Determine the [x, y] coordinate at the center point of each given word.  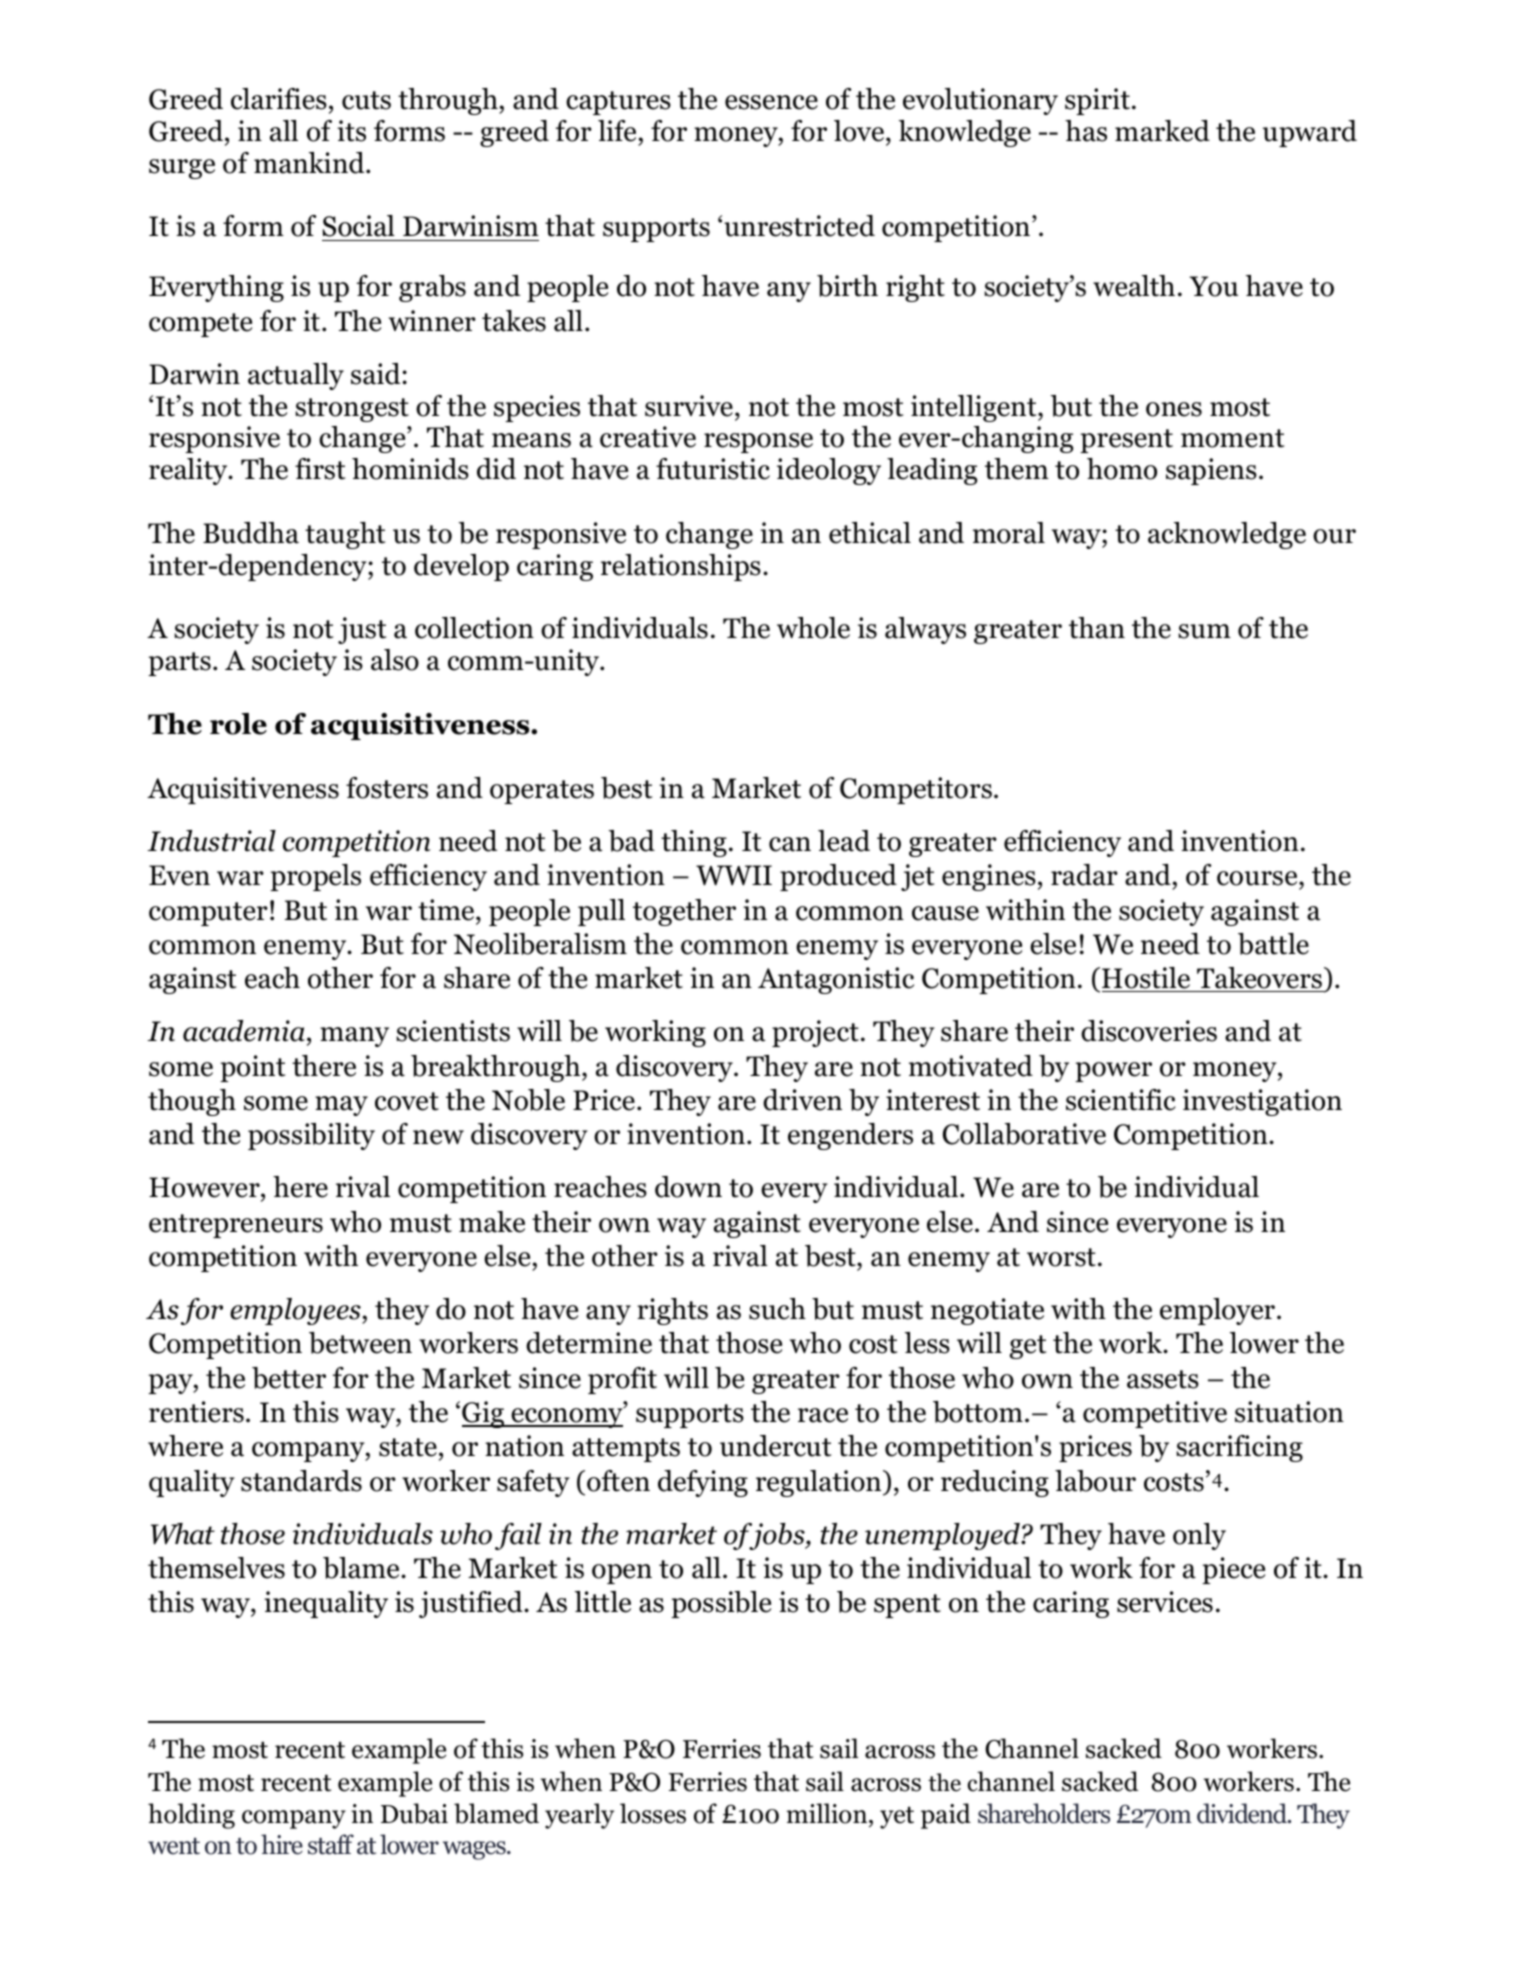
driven [802, 1100]
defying [703, 1483]
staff [331, 1844]
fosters [387, 788]
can [790, 844]
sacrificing [1239, 1448]
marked [1162, 131]
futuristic [713, 469]
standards [301, 1481]
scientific [1121, 1100]
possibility [311, 1136]
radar [1084, 875]
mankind [310, 163]
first [320, 469]
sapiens [1211, 471]
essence [771, 102]
